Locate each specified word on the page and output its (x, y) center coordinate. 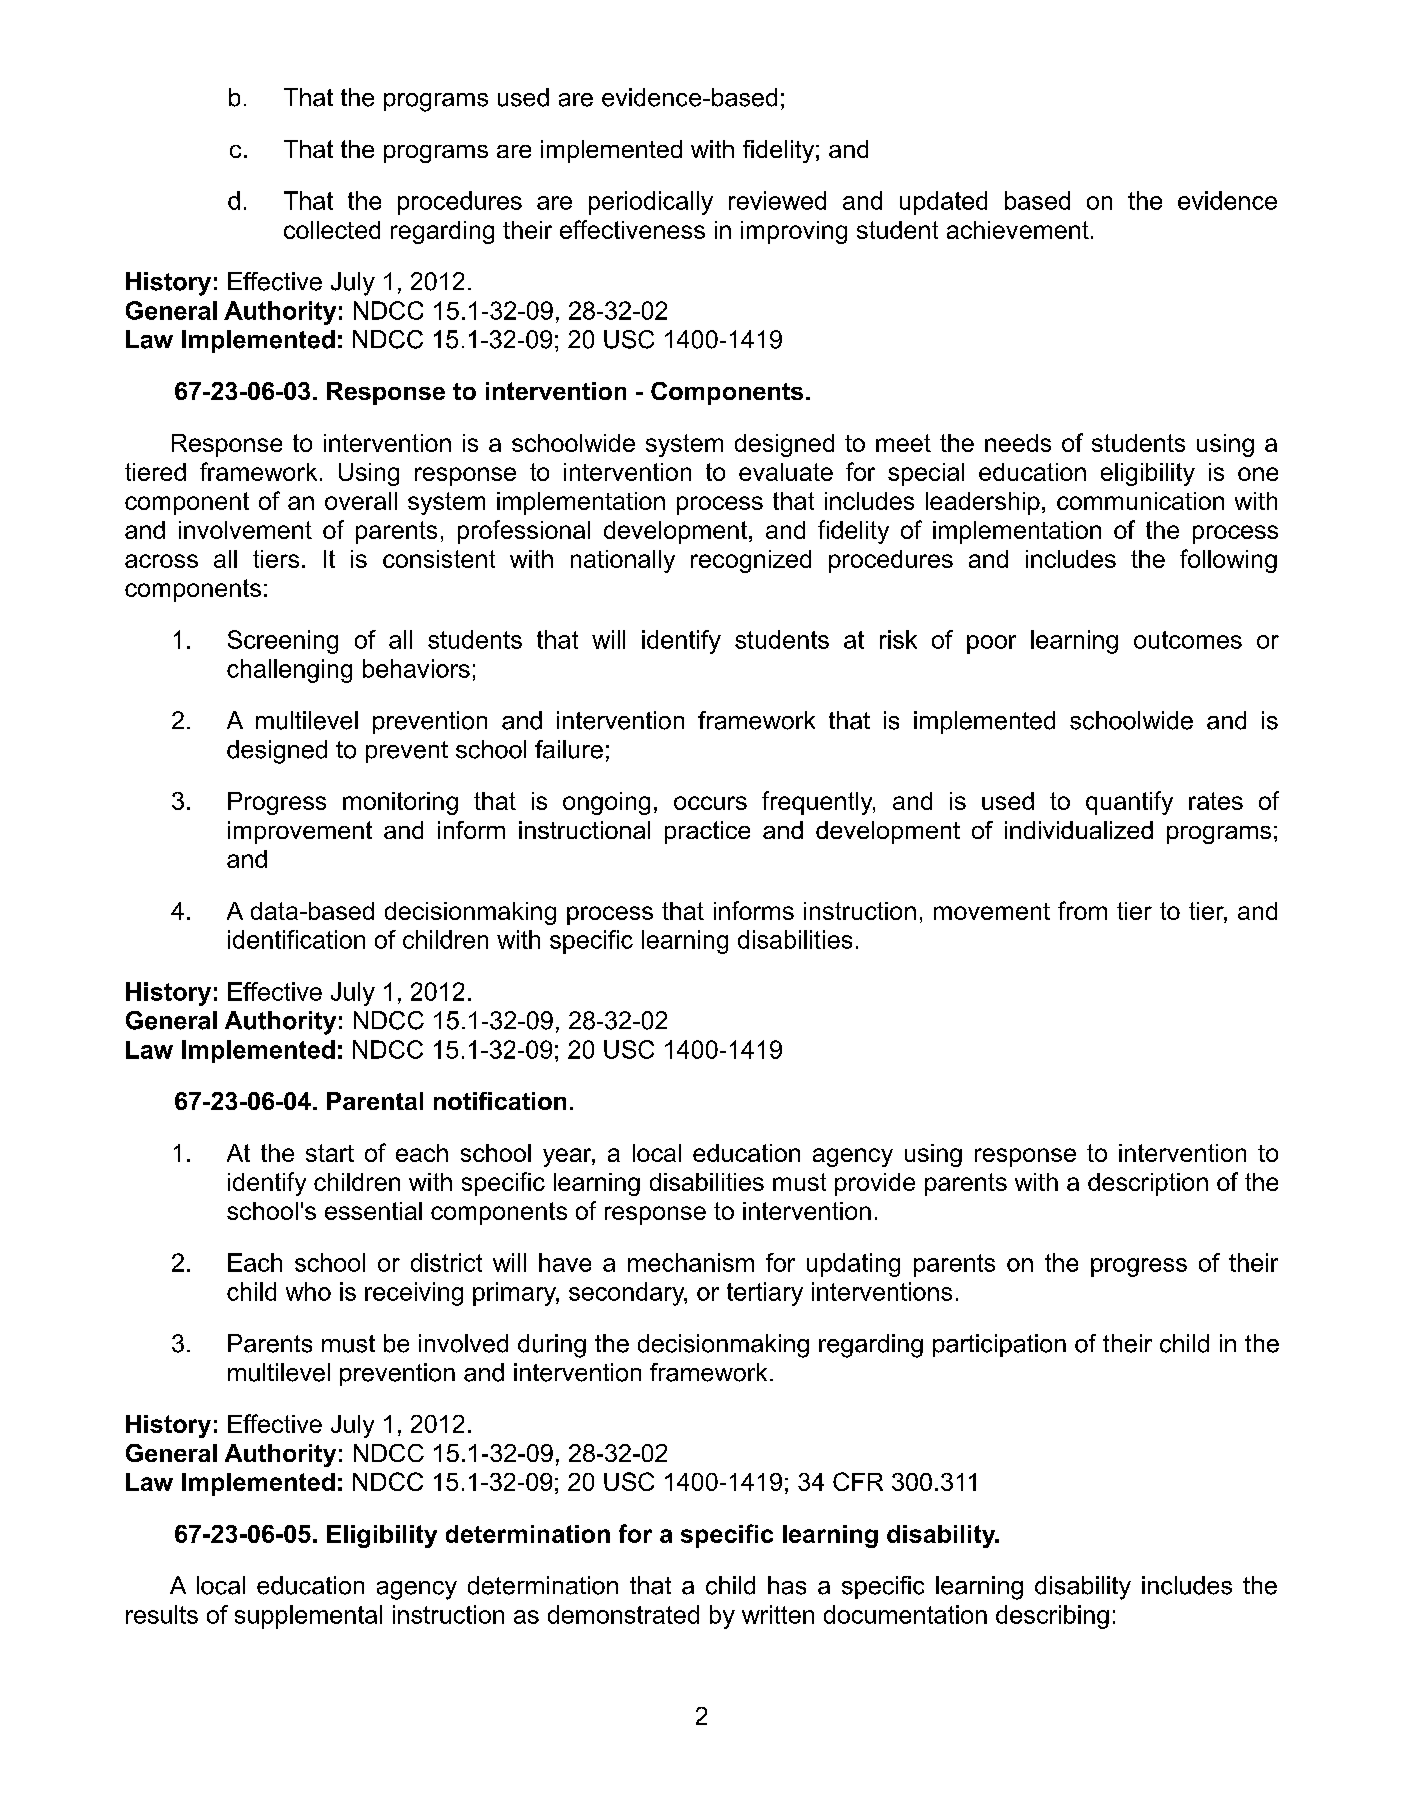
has (787, 1585)
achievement (1018, 230)
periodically (651, 203)
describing (1052, 1617)
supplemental (308, 1617)
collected (332, 230)
